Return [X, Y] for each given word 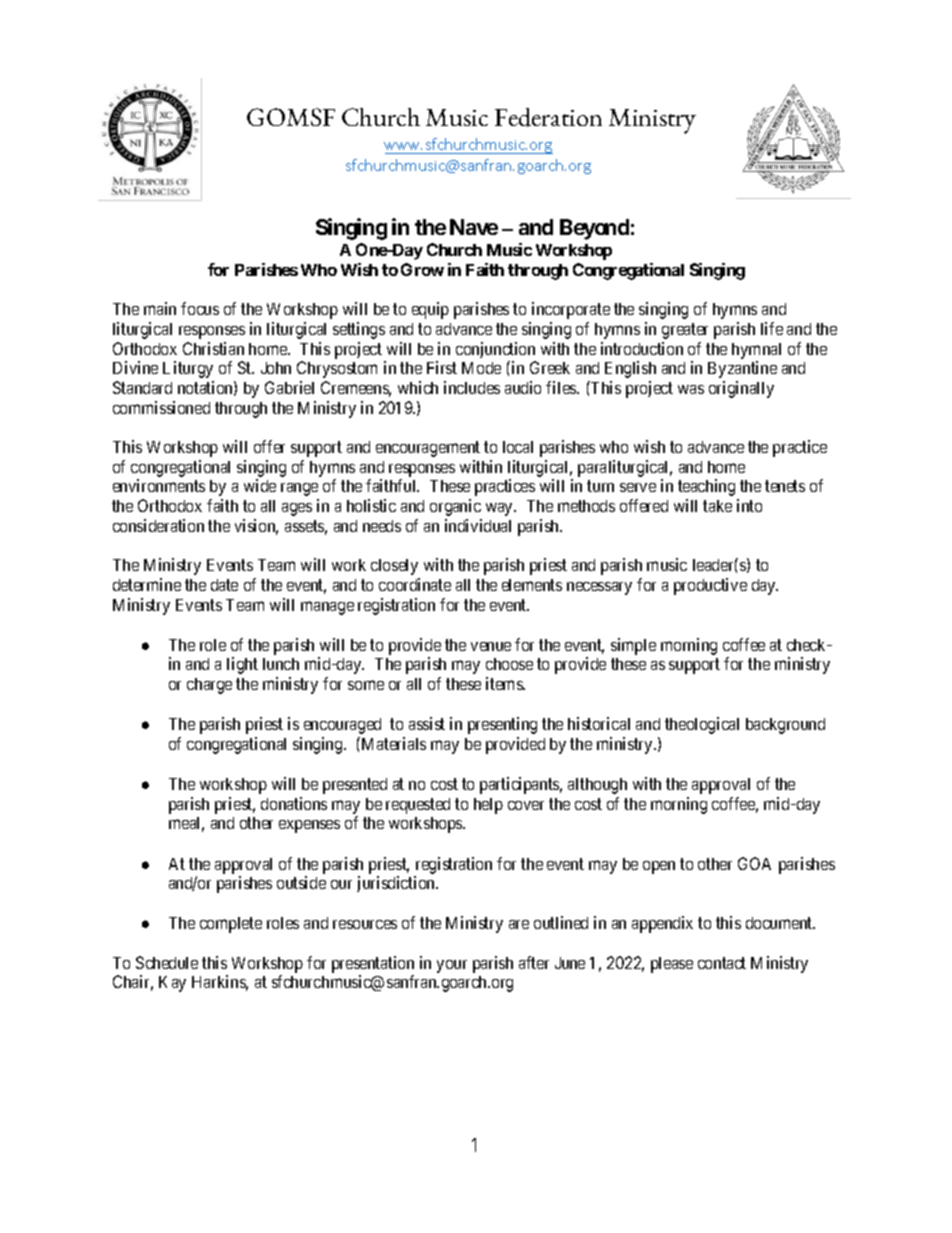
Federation [548, 117]
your [452, 966]
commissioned [161, 407]
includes [472, 387]
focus [200, 308]
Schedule [167, 962]
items [505, 683]
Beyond [594, 229]
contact [722, 963]
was [691, 389]
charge [209, 686]
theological [702, 725]
